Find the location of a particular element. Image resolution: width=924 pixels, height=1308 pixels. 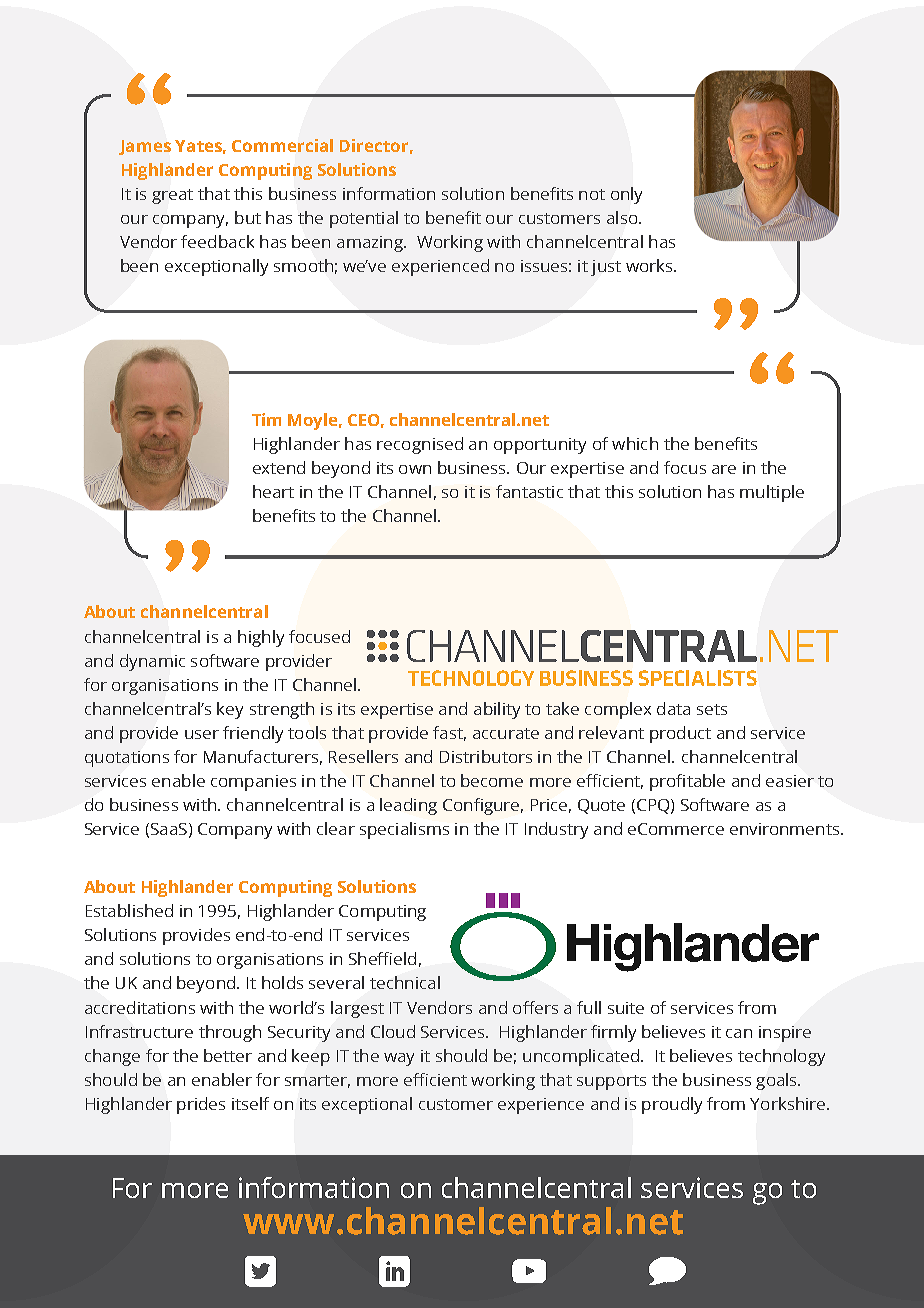

ability is located at coordinates (497, 710).
